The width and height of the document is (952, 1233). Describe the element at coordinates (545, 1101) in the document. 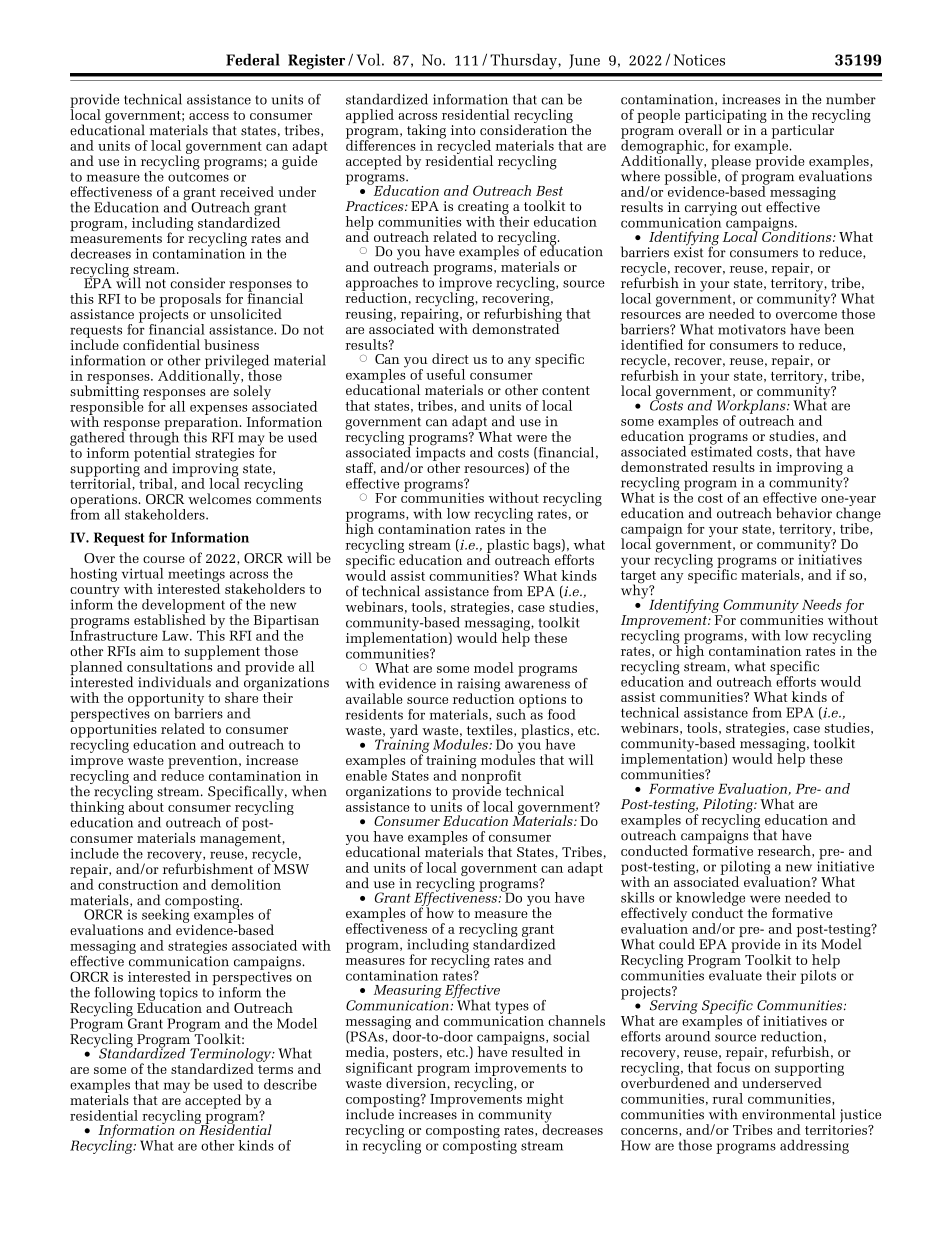

I see `might` at that location.
